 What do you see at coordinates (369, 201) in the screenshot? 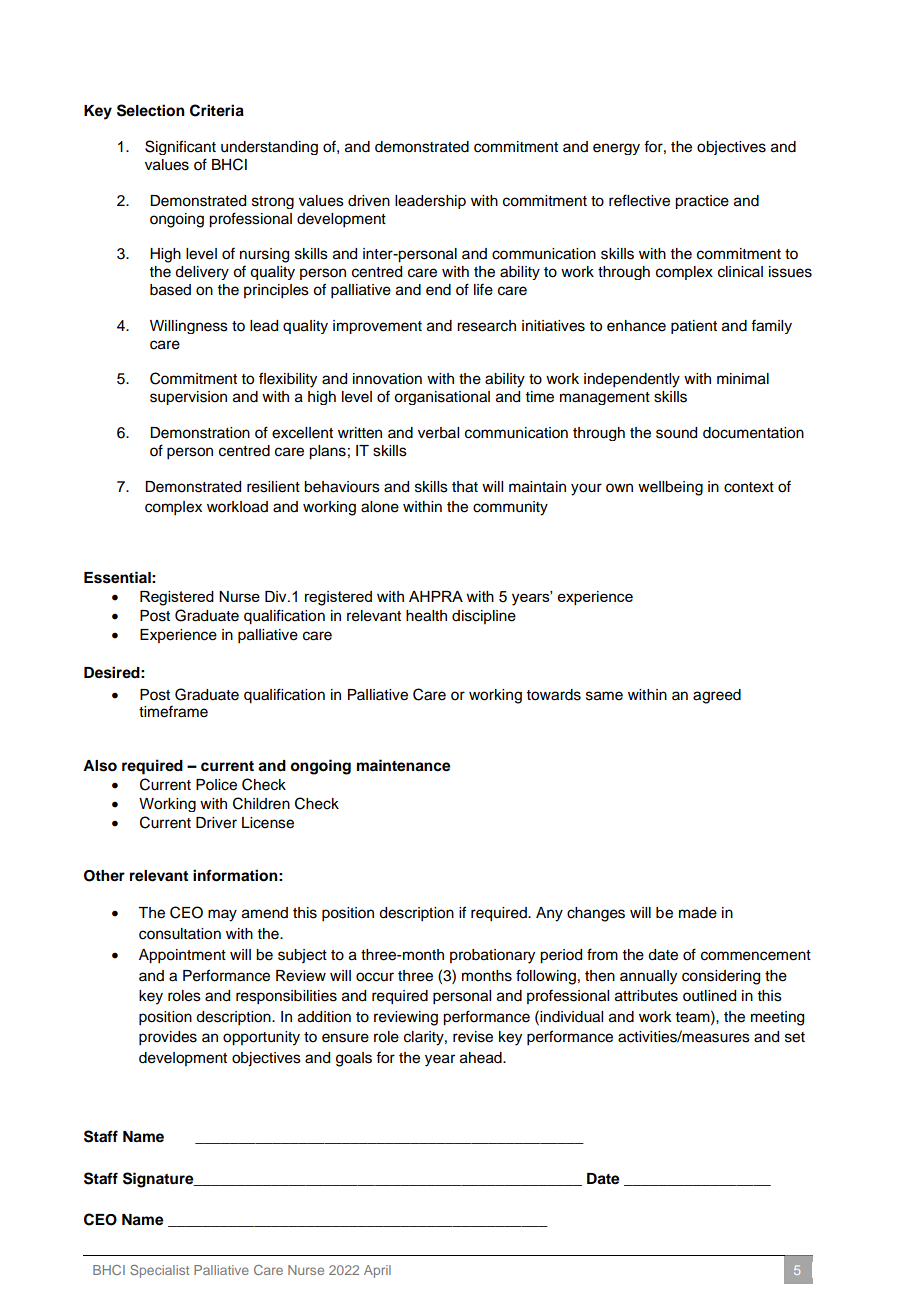
I see `driven` at bounding box center [369, 201].
